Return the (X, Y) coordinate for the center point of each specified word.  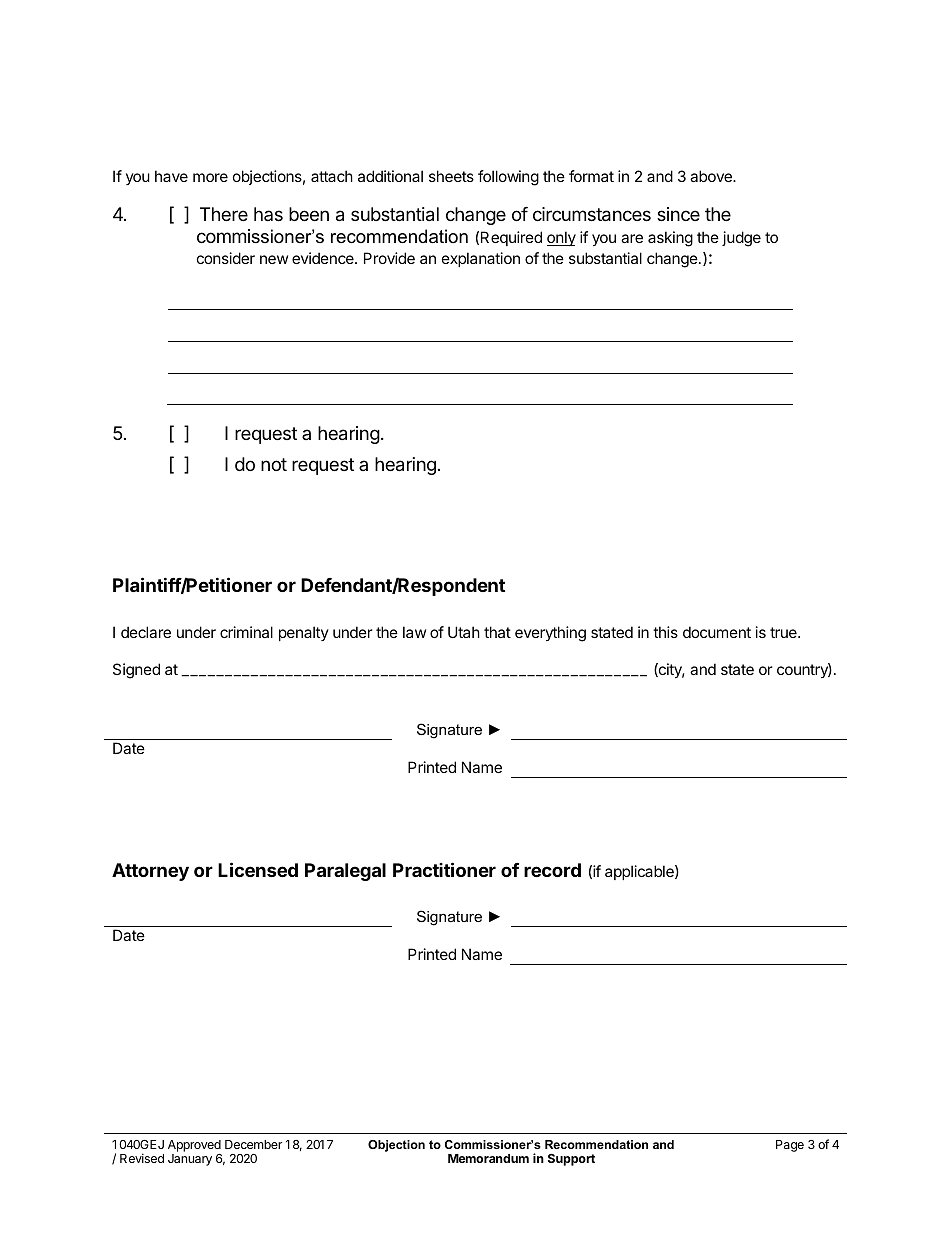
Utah (464, 632)
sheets (451, 176)
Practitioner (444, 869)
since (678, 214)
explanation (481, 259)
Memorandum (488, 1158)
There (224, 214)
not (274, 464)
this (665, 632)
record (552, 870)
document (717, 632)
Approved (195, 1147)
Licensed (258, 869)
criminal (246, 632)
